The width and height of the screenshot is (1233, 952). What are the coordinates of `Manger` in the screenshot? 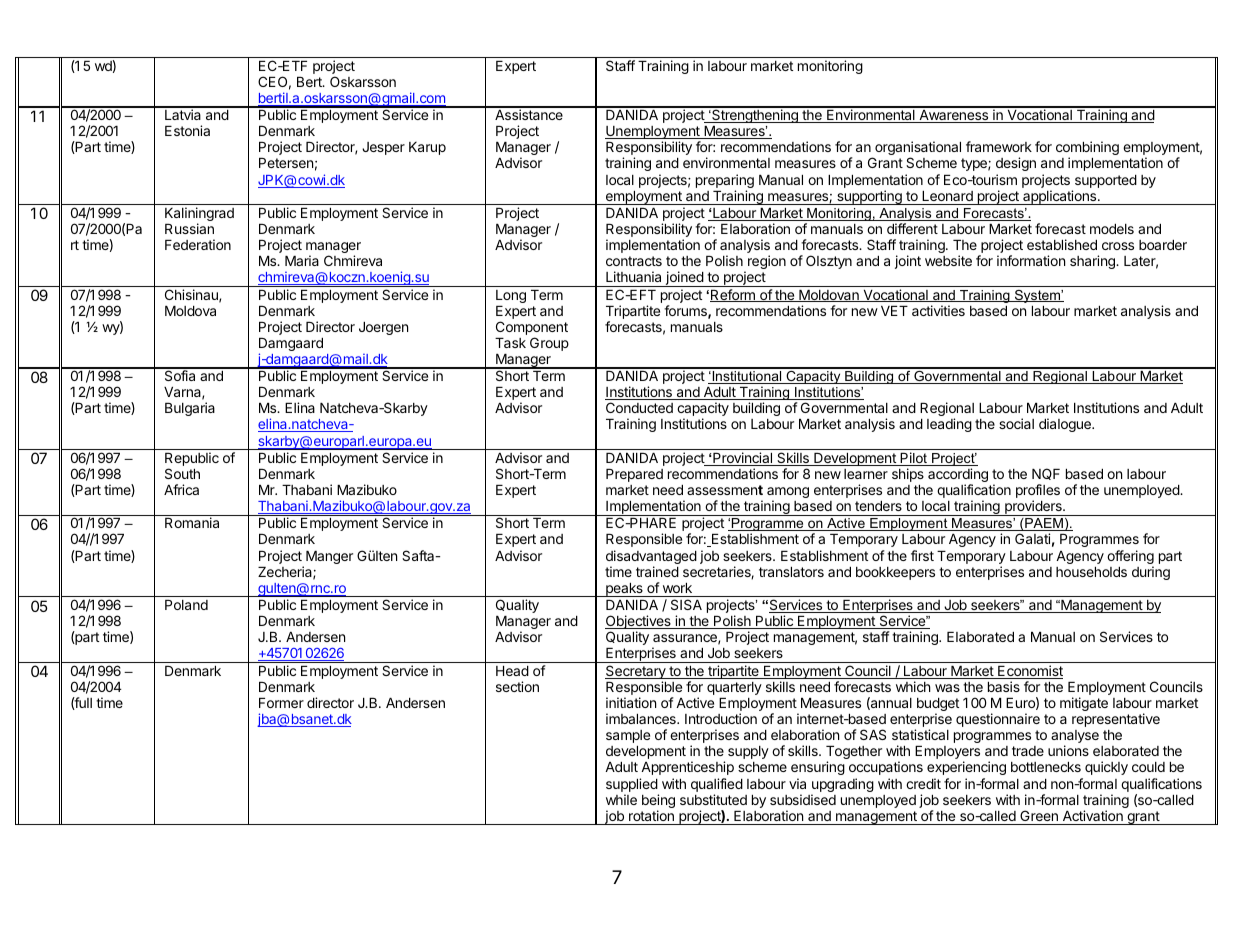 It's located at (329, 557).
